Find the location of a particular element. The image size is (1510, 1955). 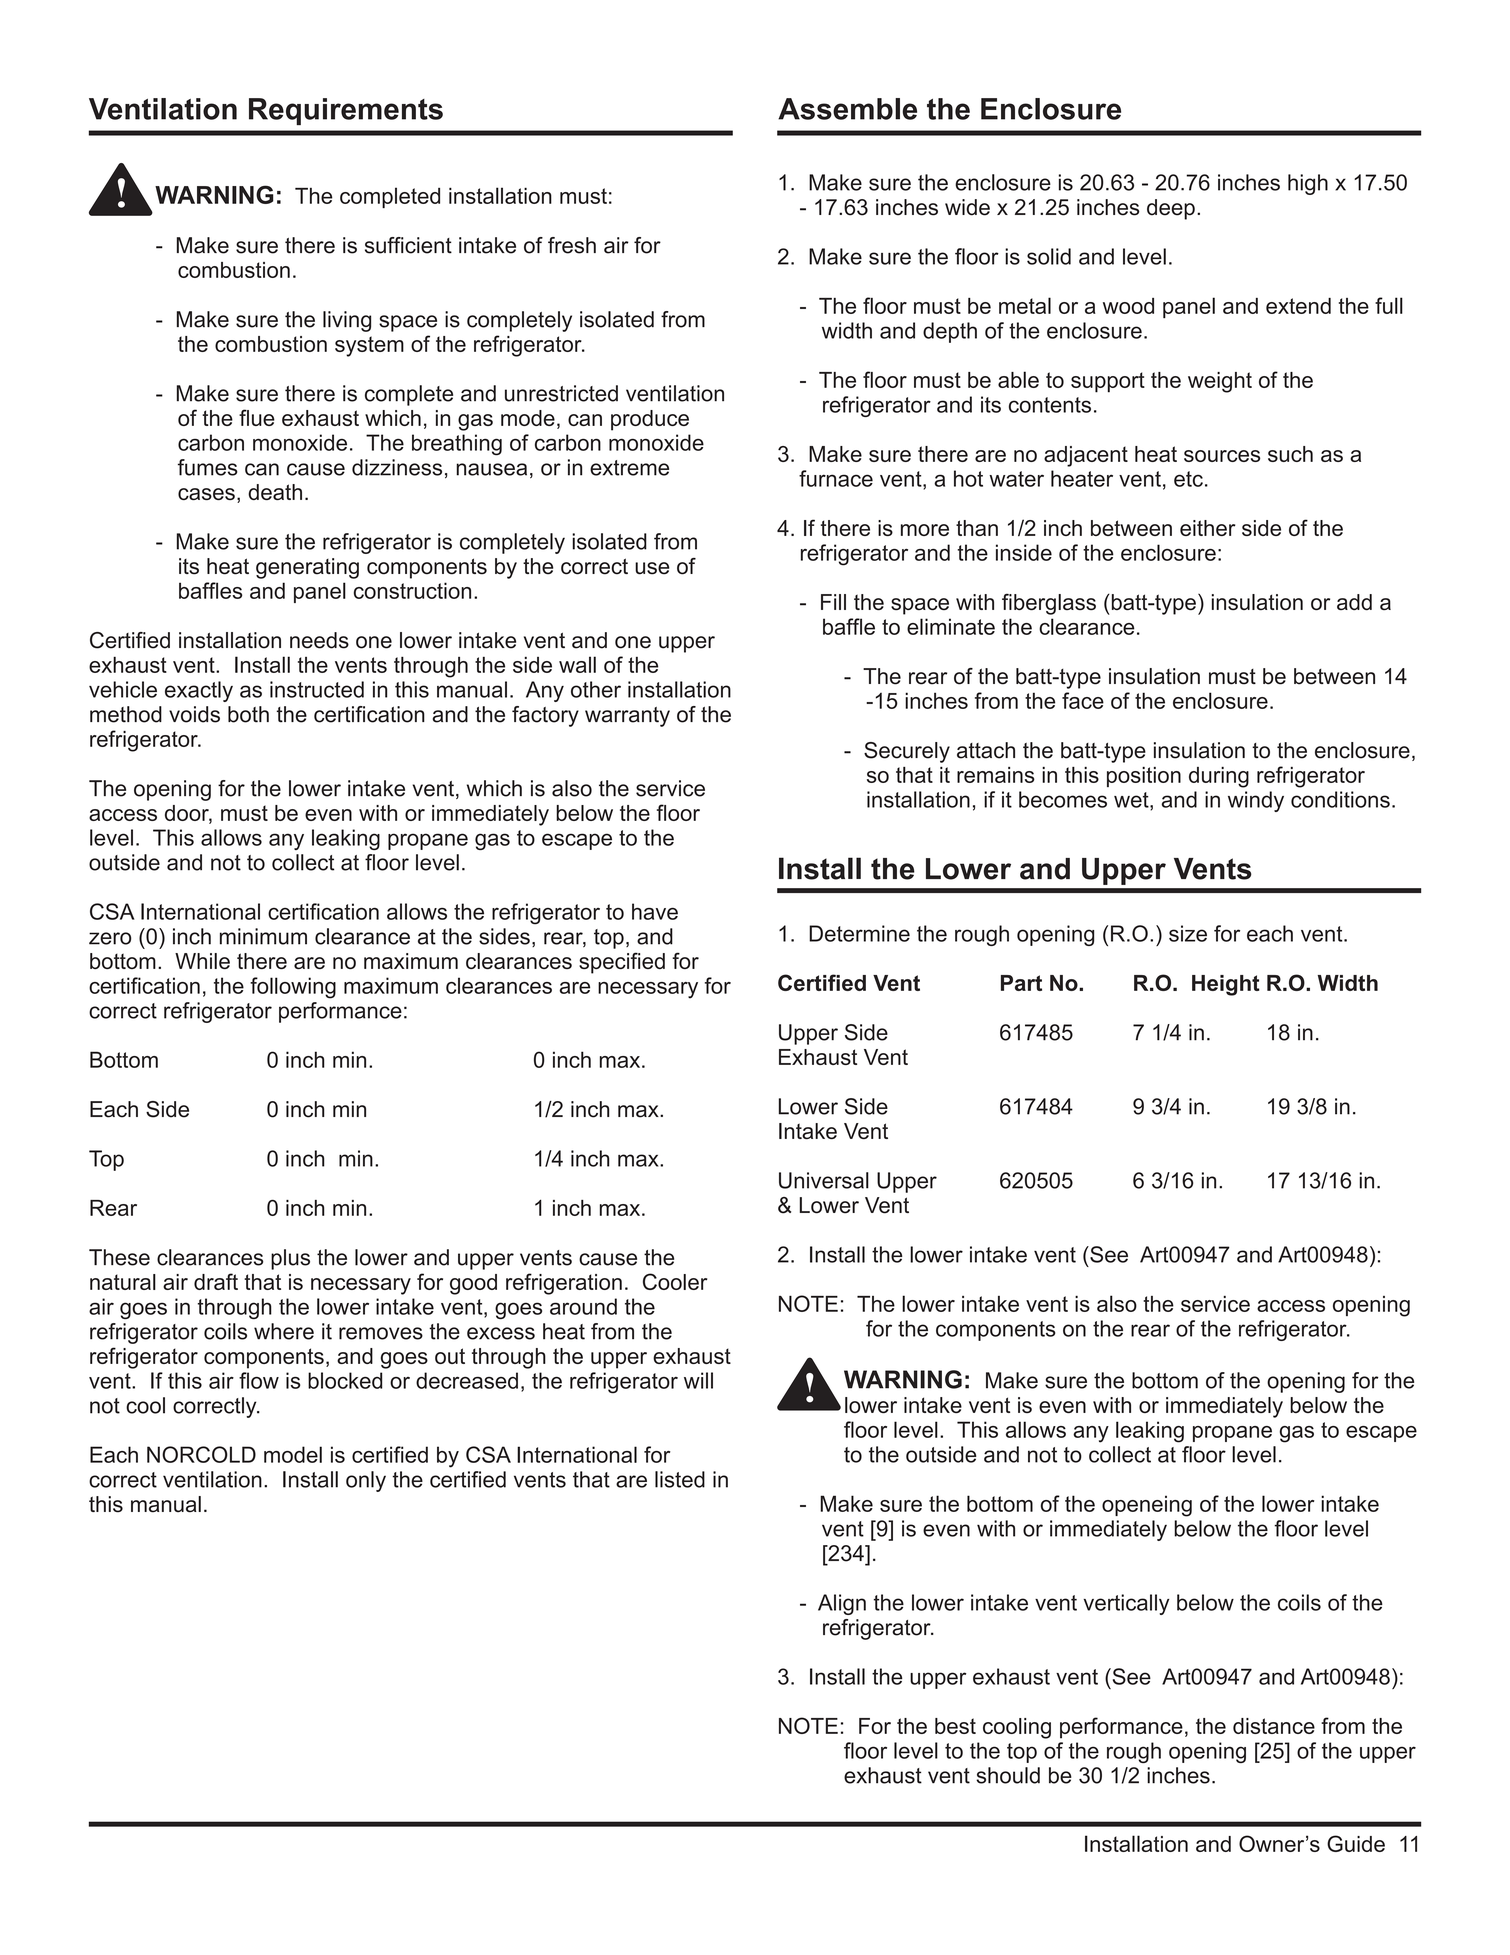

Universal is located at coordinates (824, 1180).
